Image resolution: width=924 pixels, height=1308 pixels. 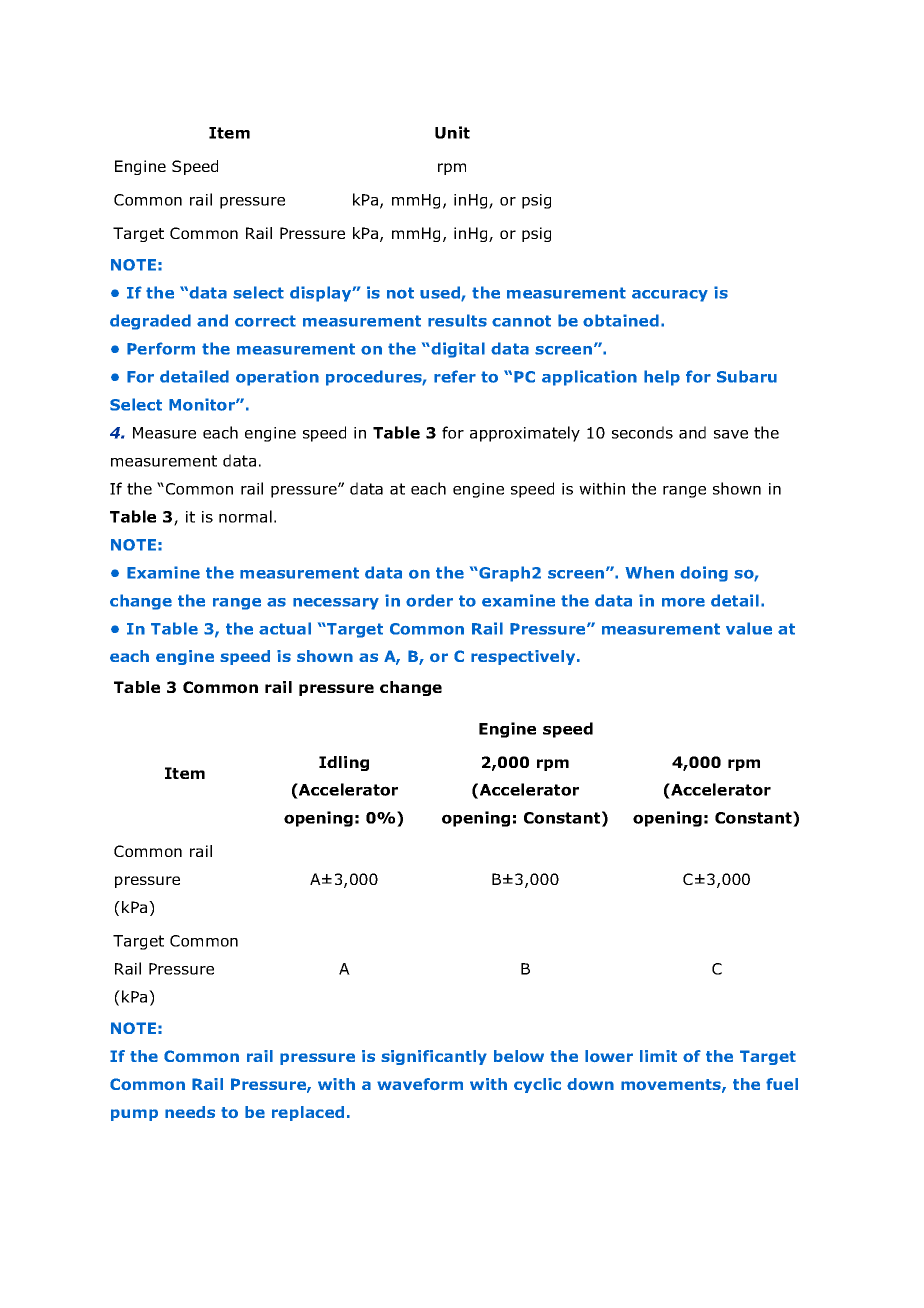 I want to click on needs, so click(x=190, y=1112).
